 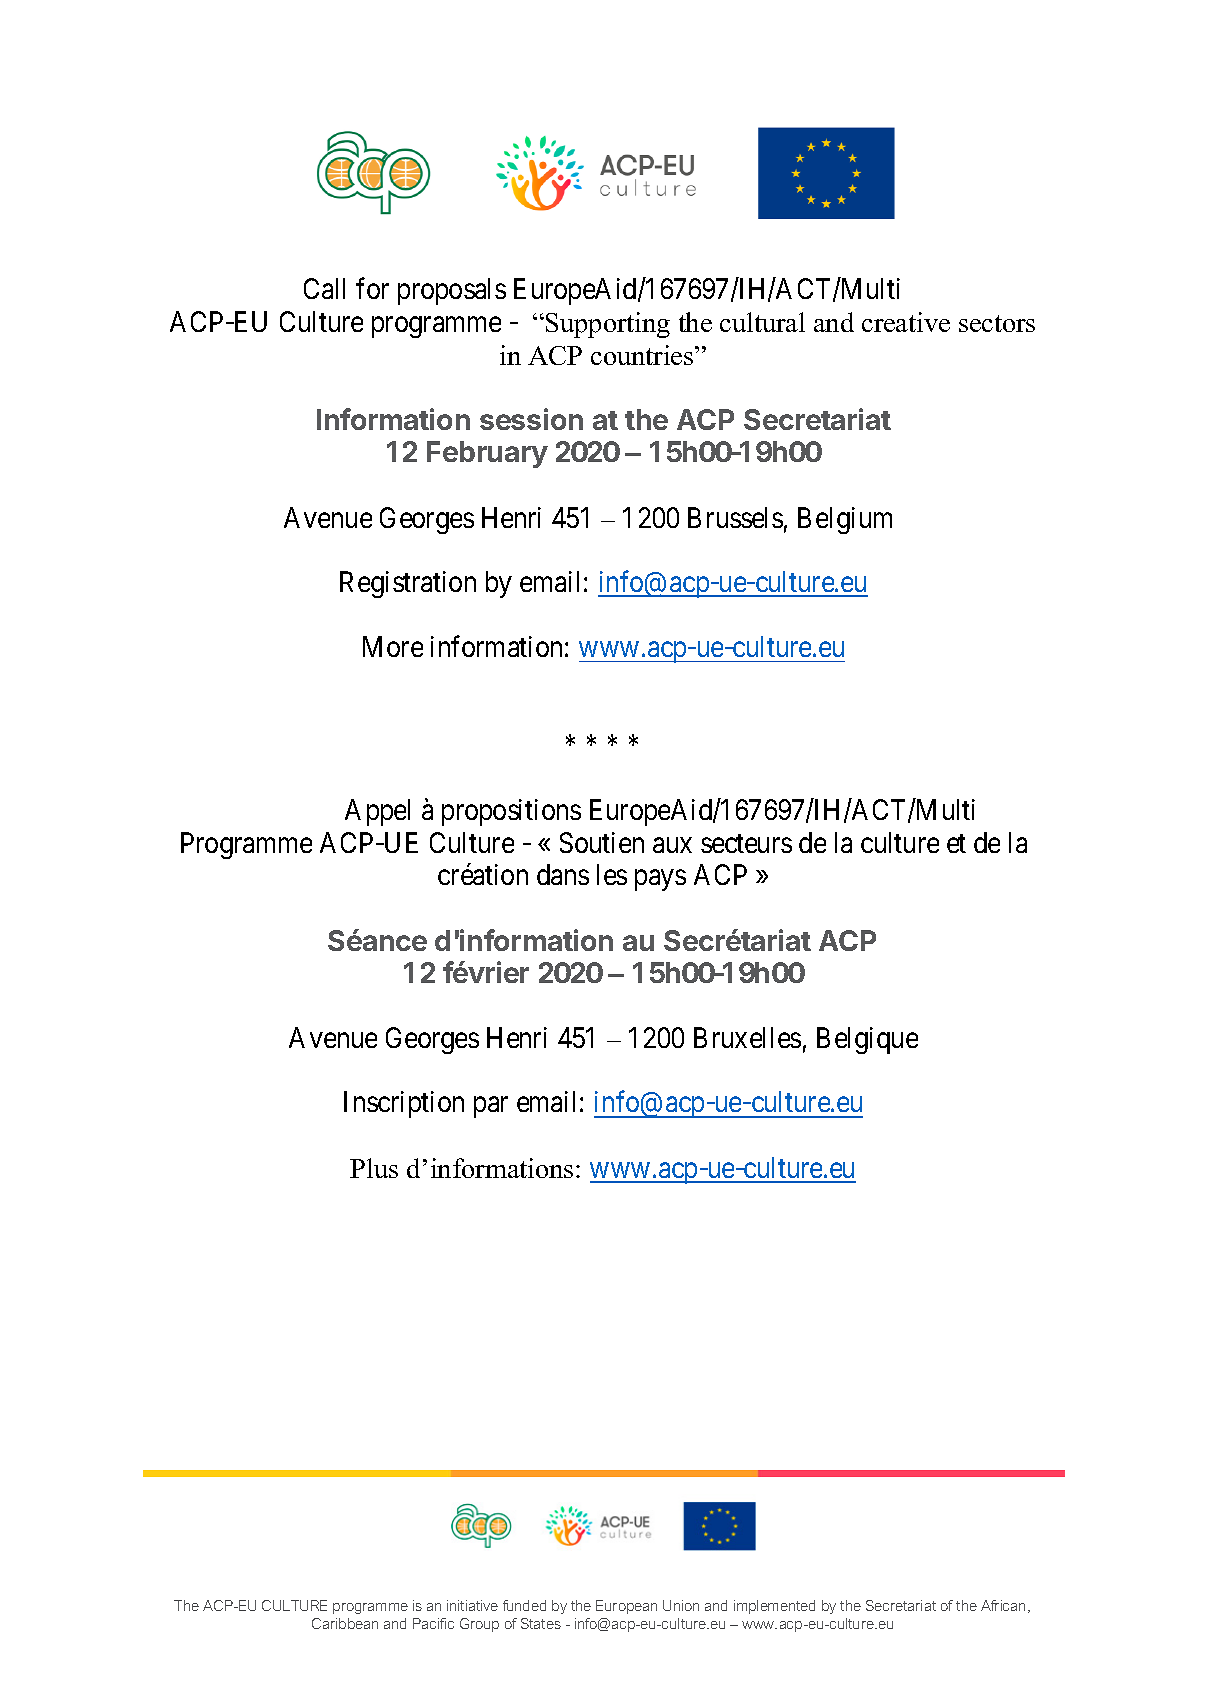 I want to click on Plus, so click(x=374, y=1168).
